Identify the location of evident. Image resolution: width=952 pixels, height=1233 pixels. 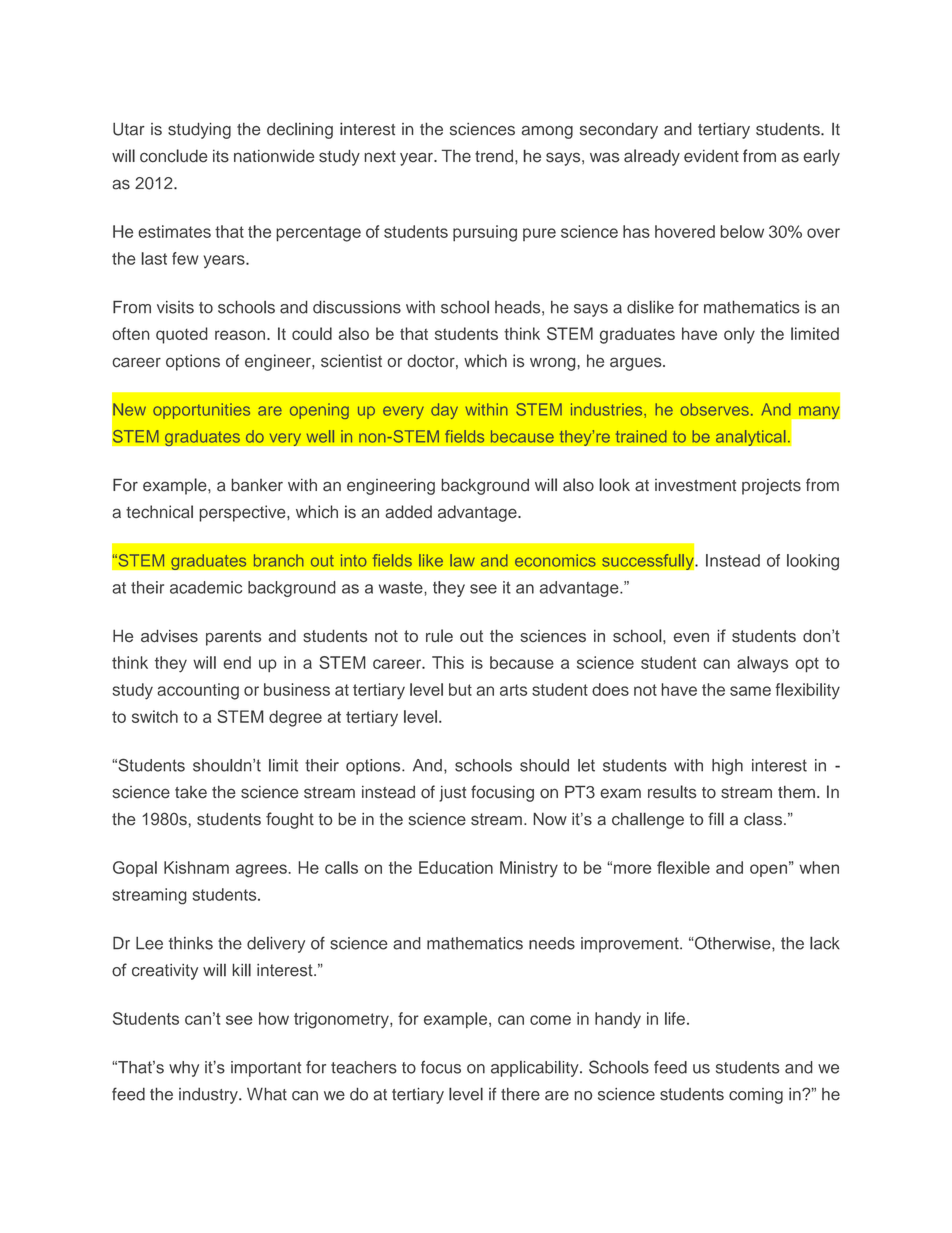
(711, 156).
